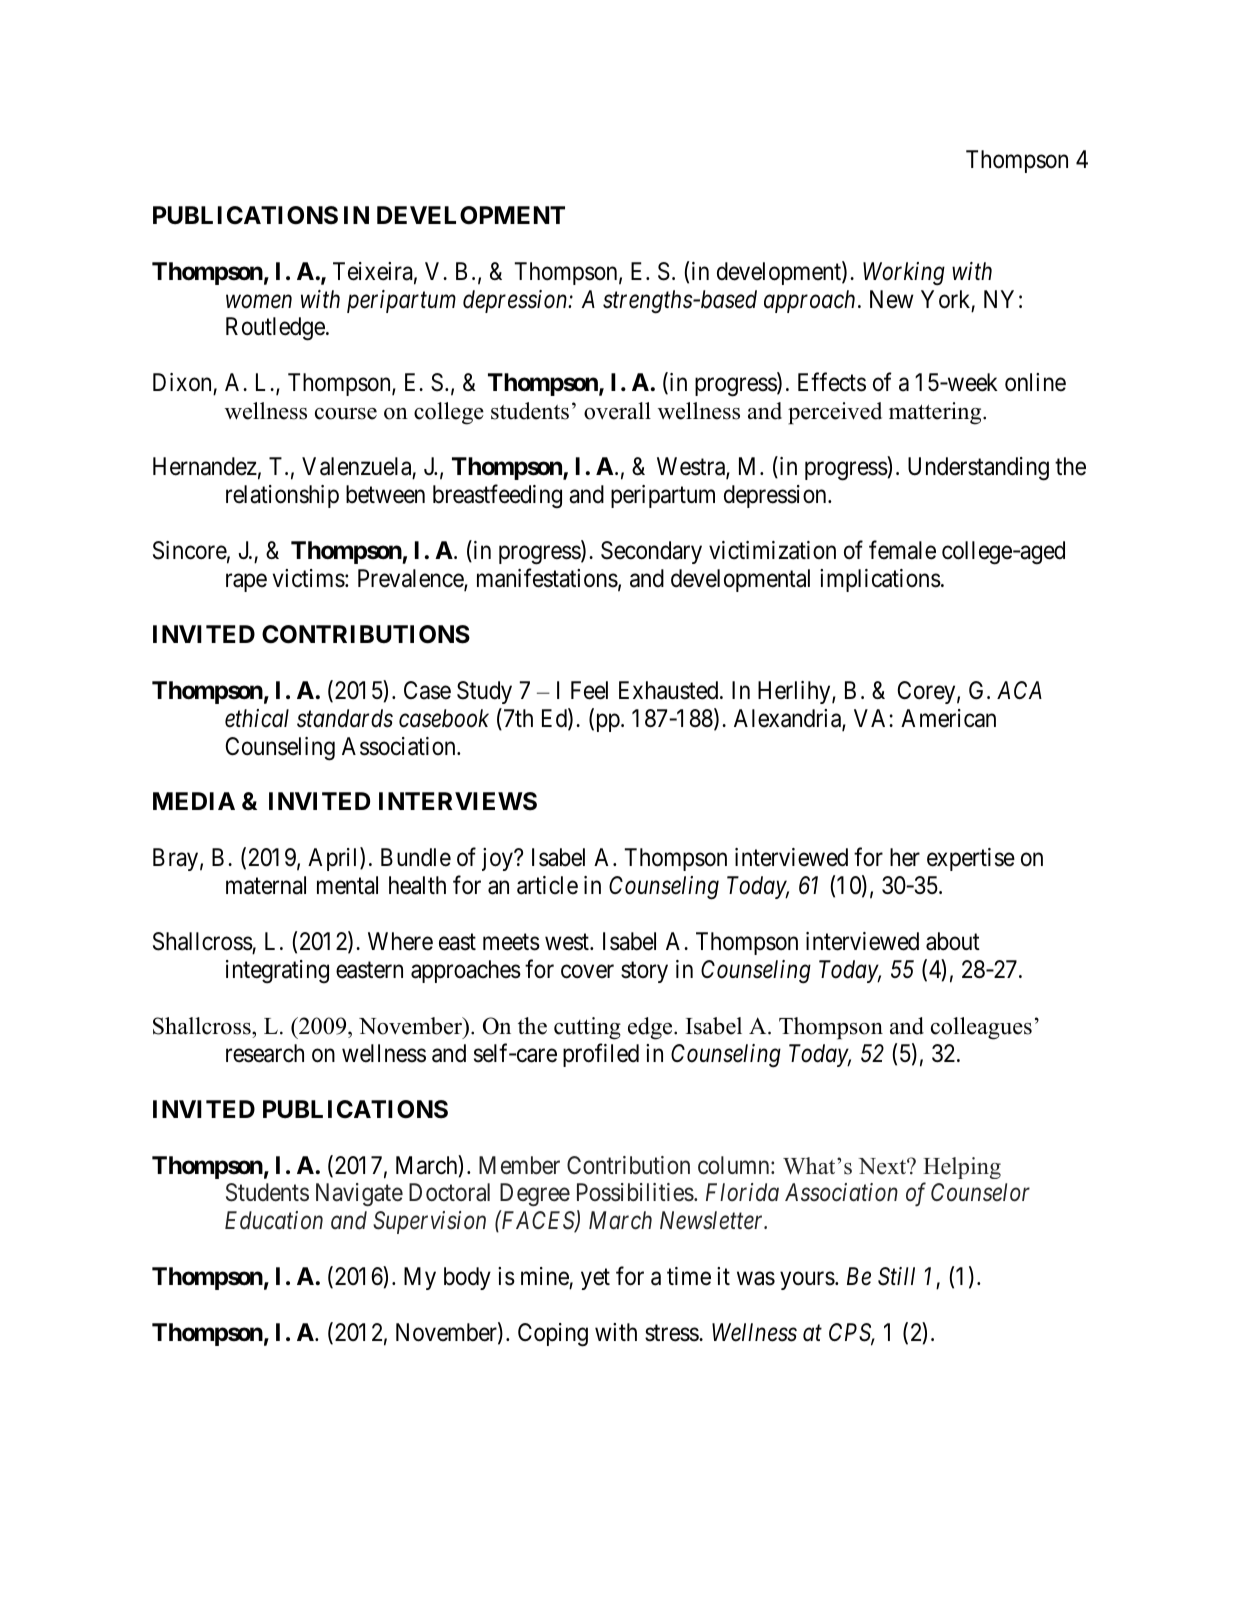  Describe the element at coordinates (589, 690) in the image. I see `Feel` at that location.
